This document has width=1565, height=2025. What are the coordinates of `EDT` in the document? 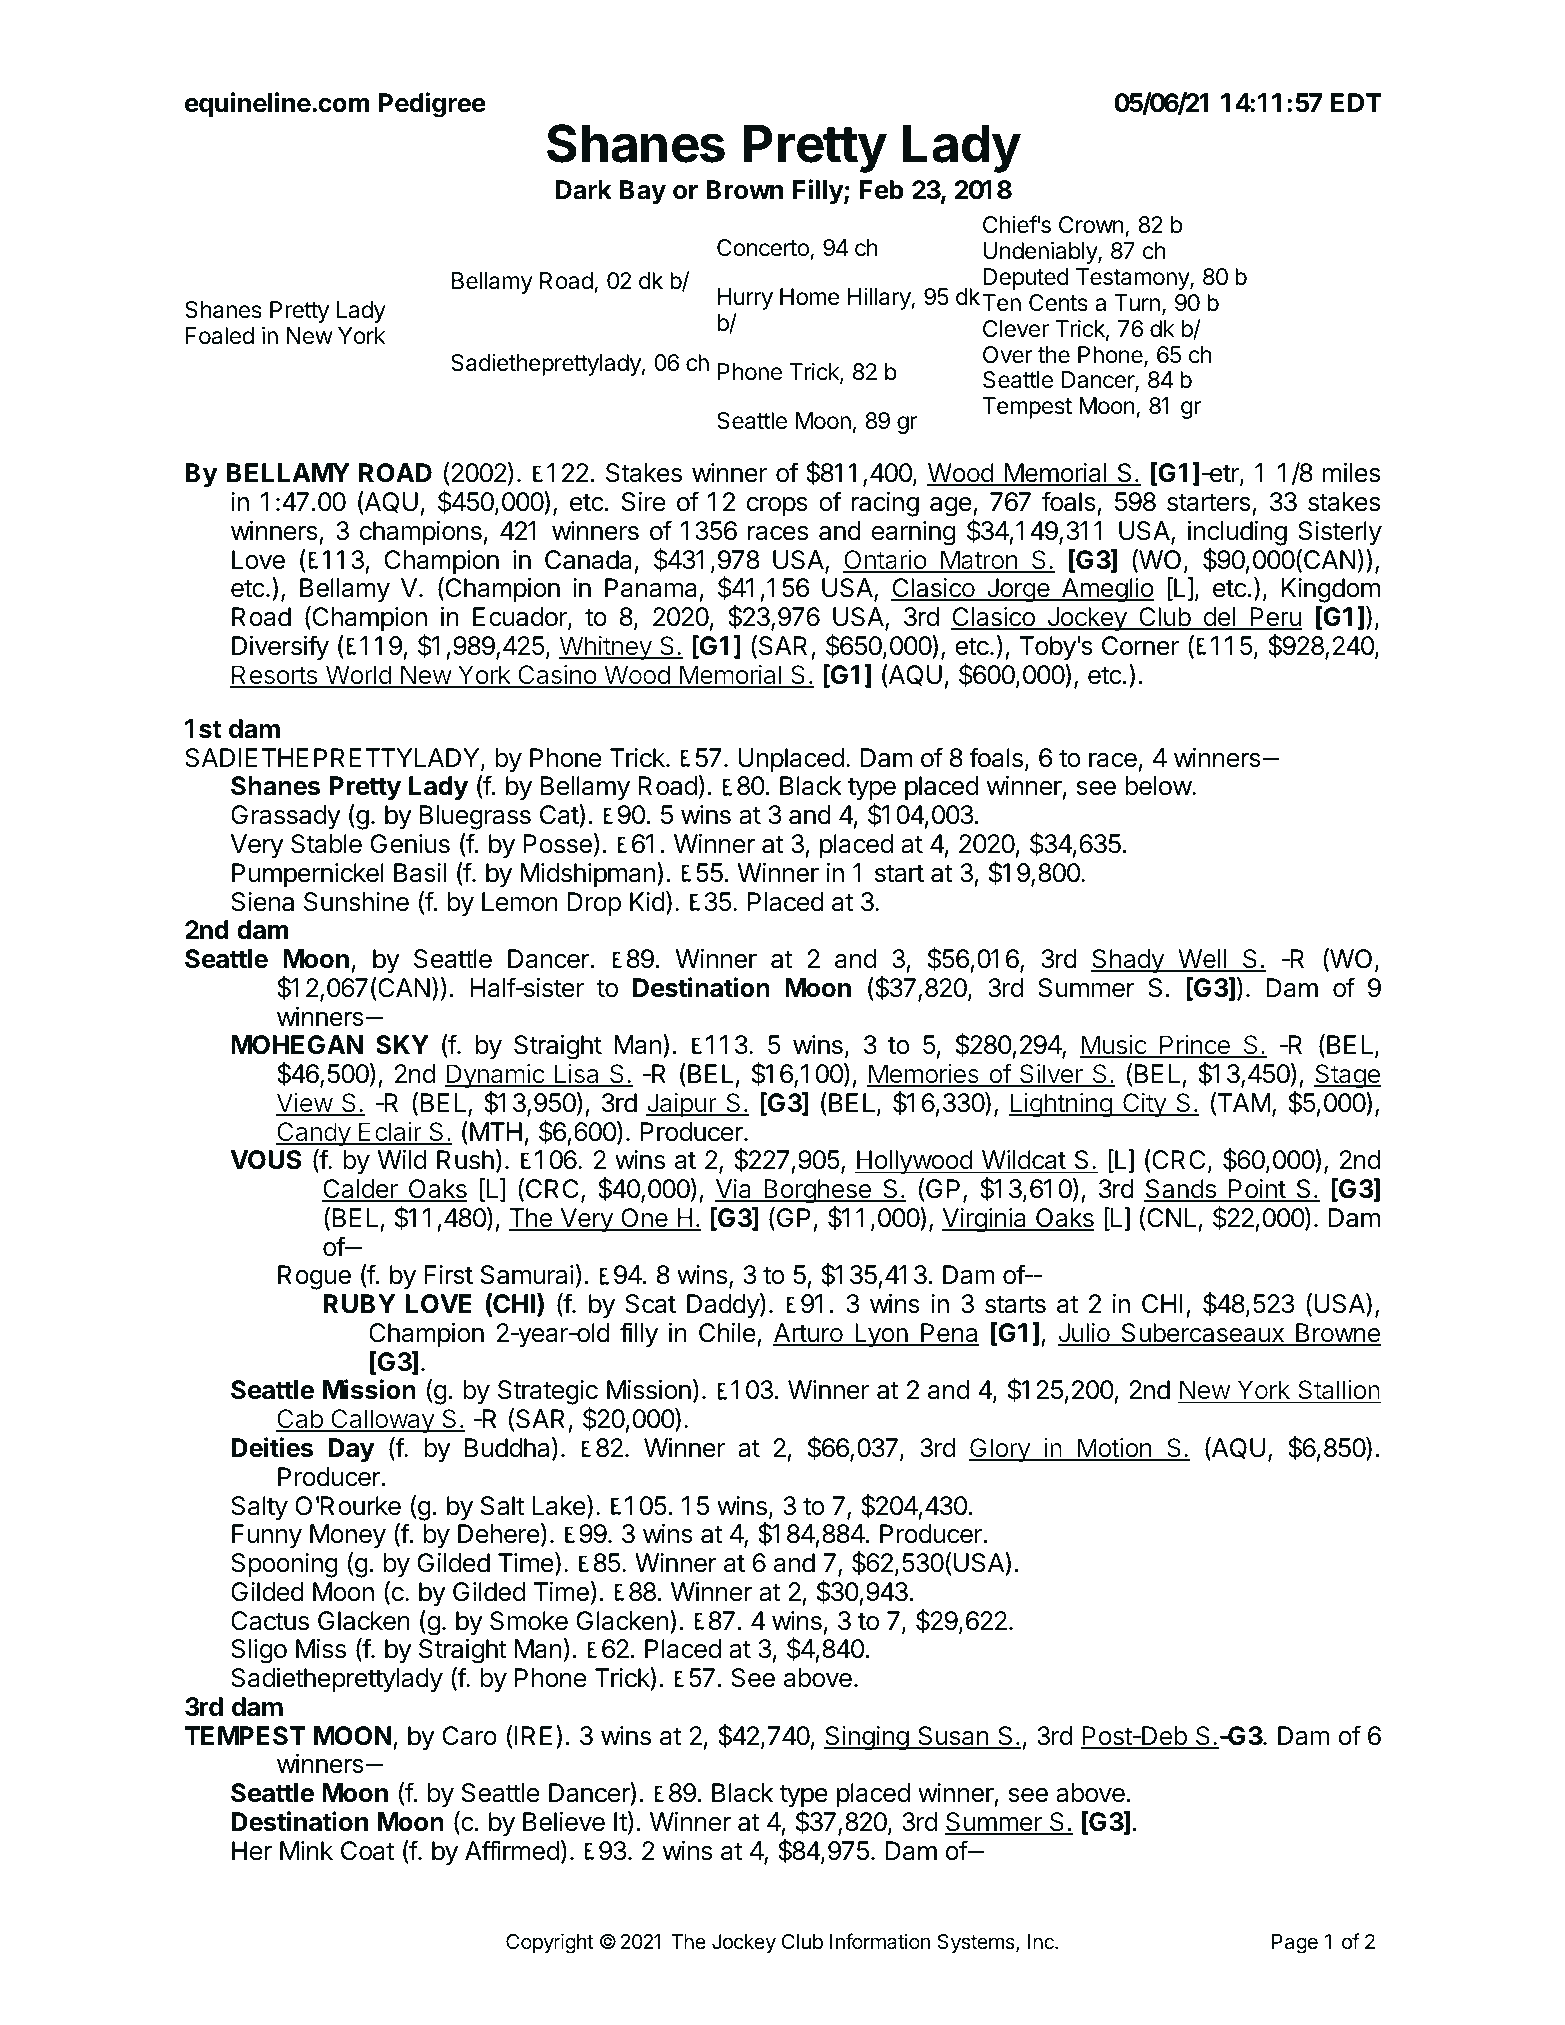 It's located at (1356, 102).
